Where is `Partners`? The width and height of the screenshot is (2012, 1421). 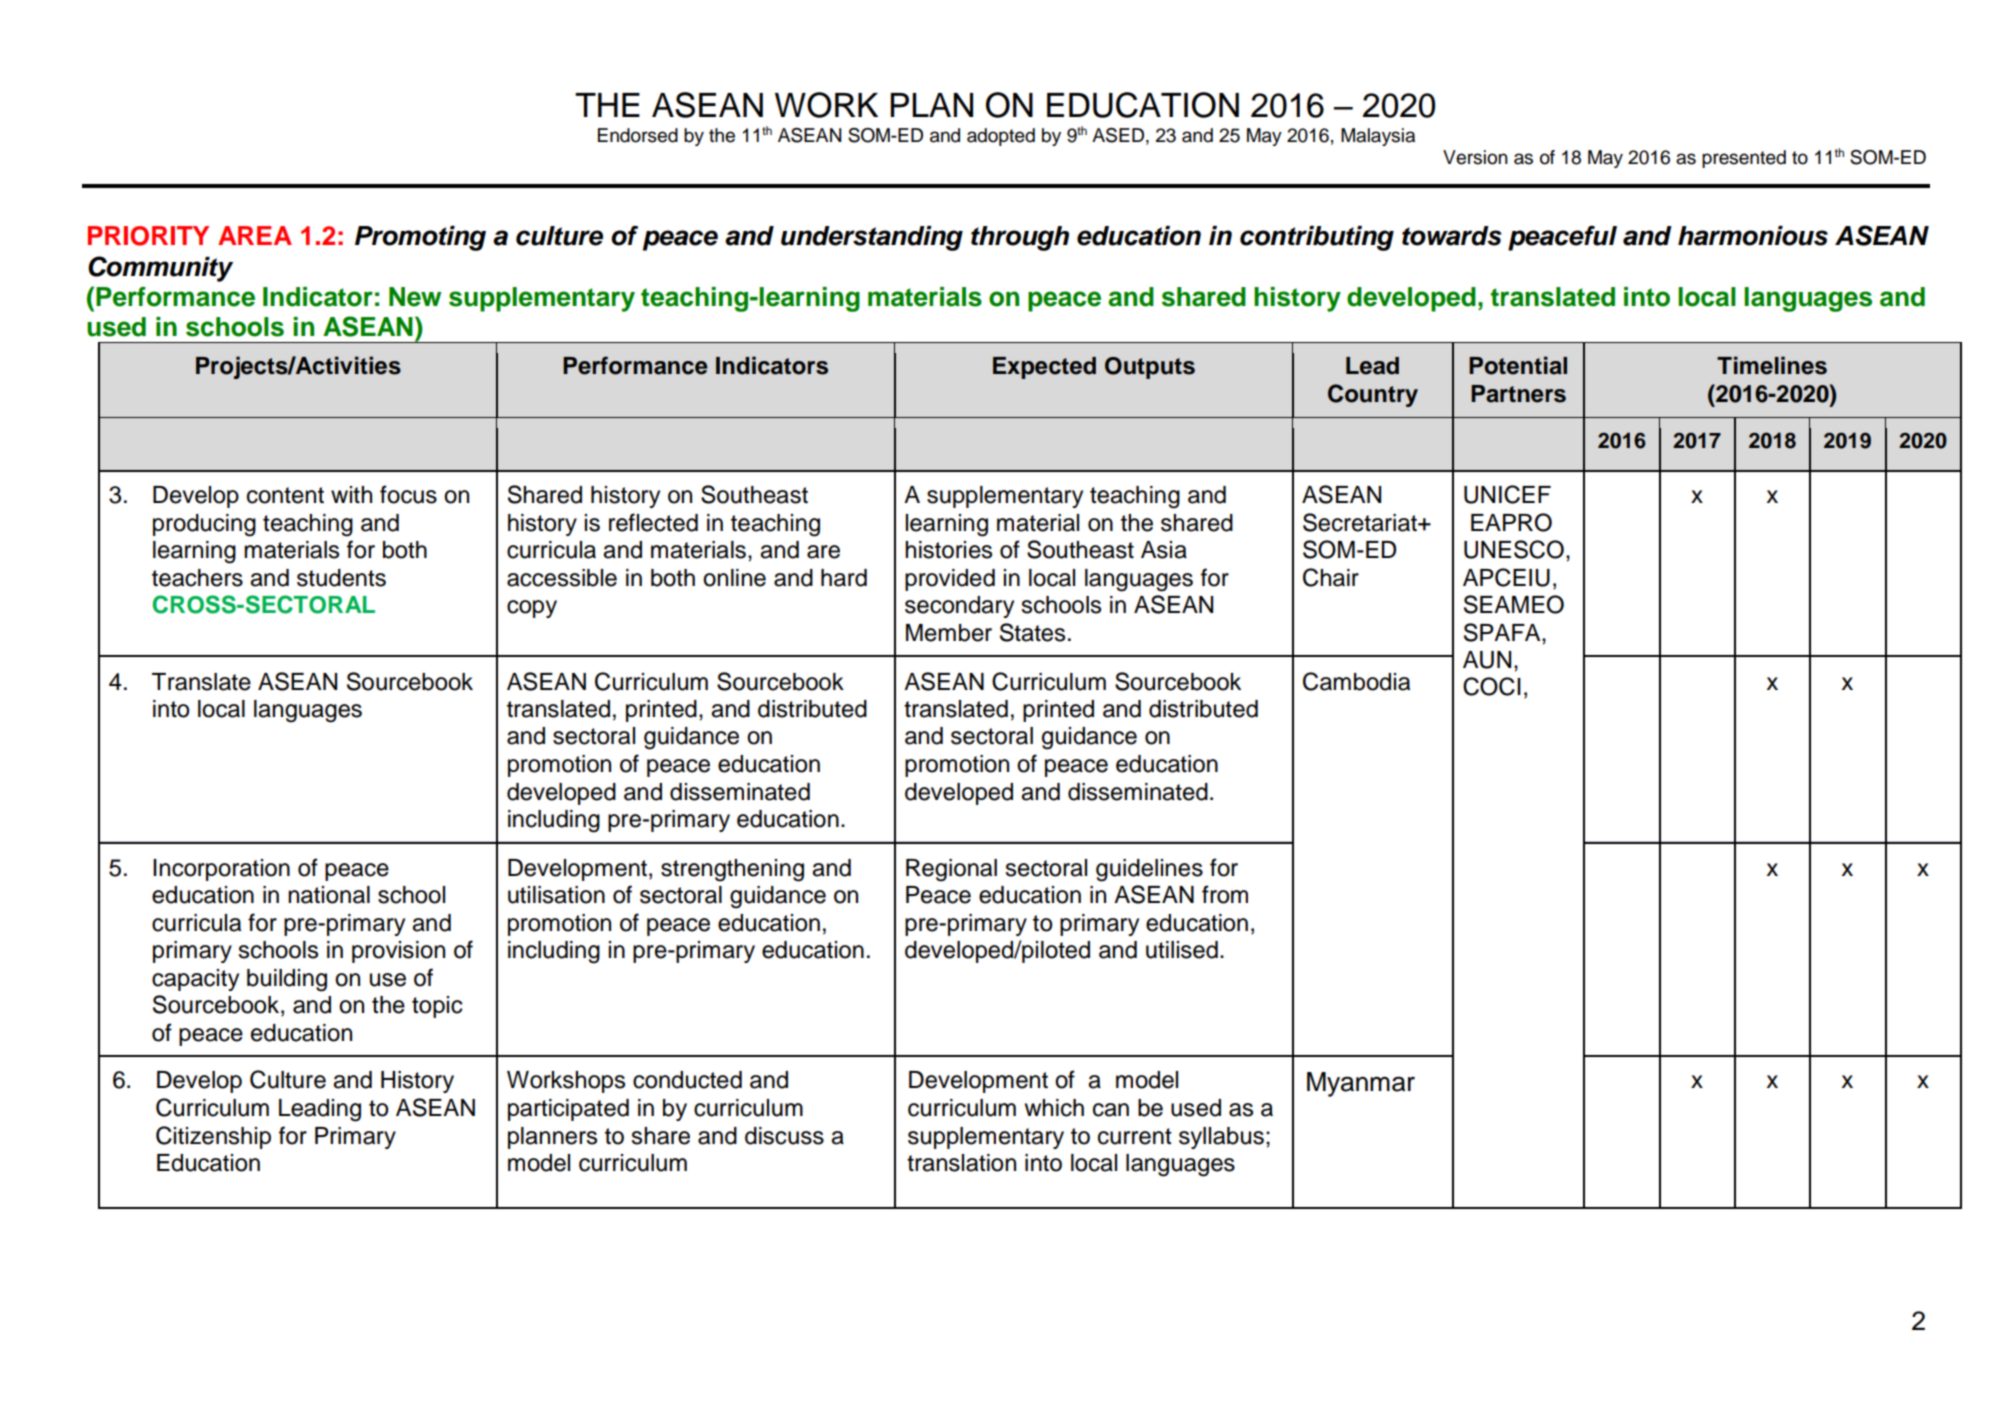 Partners is located at coordinates (1518, 394).
